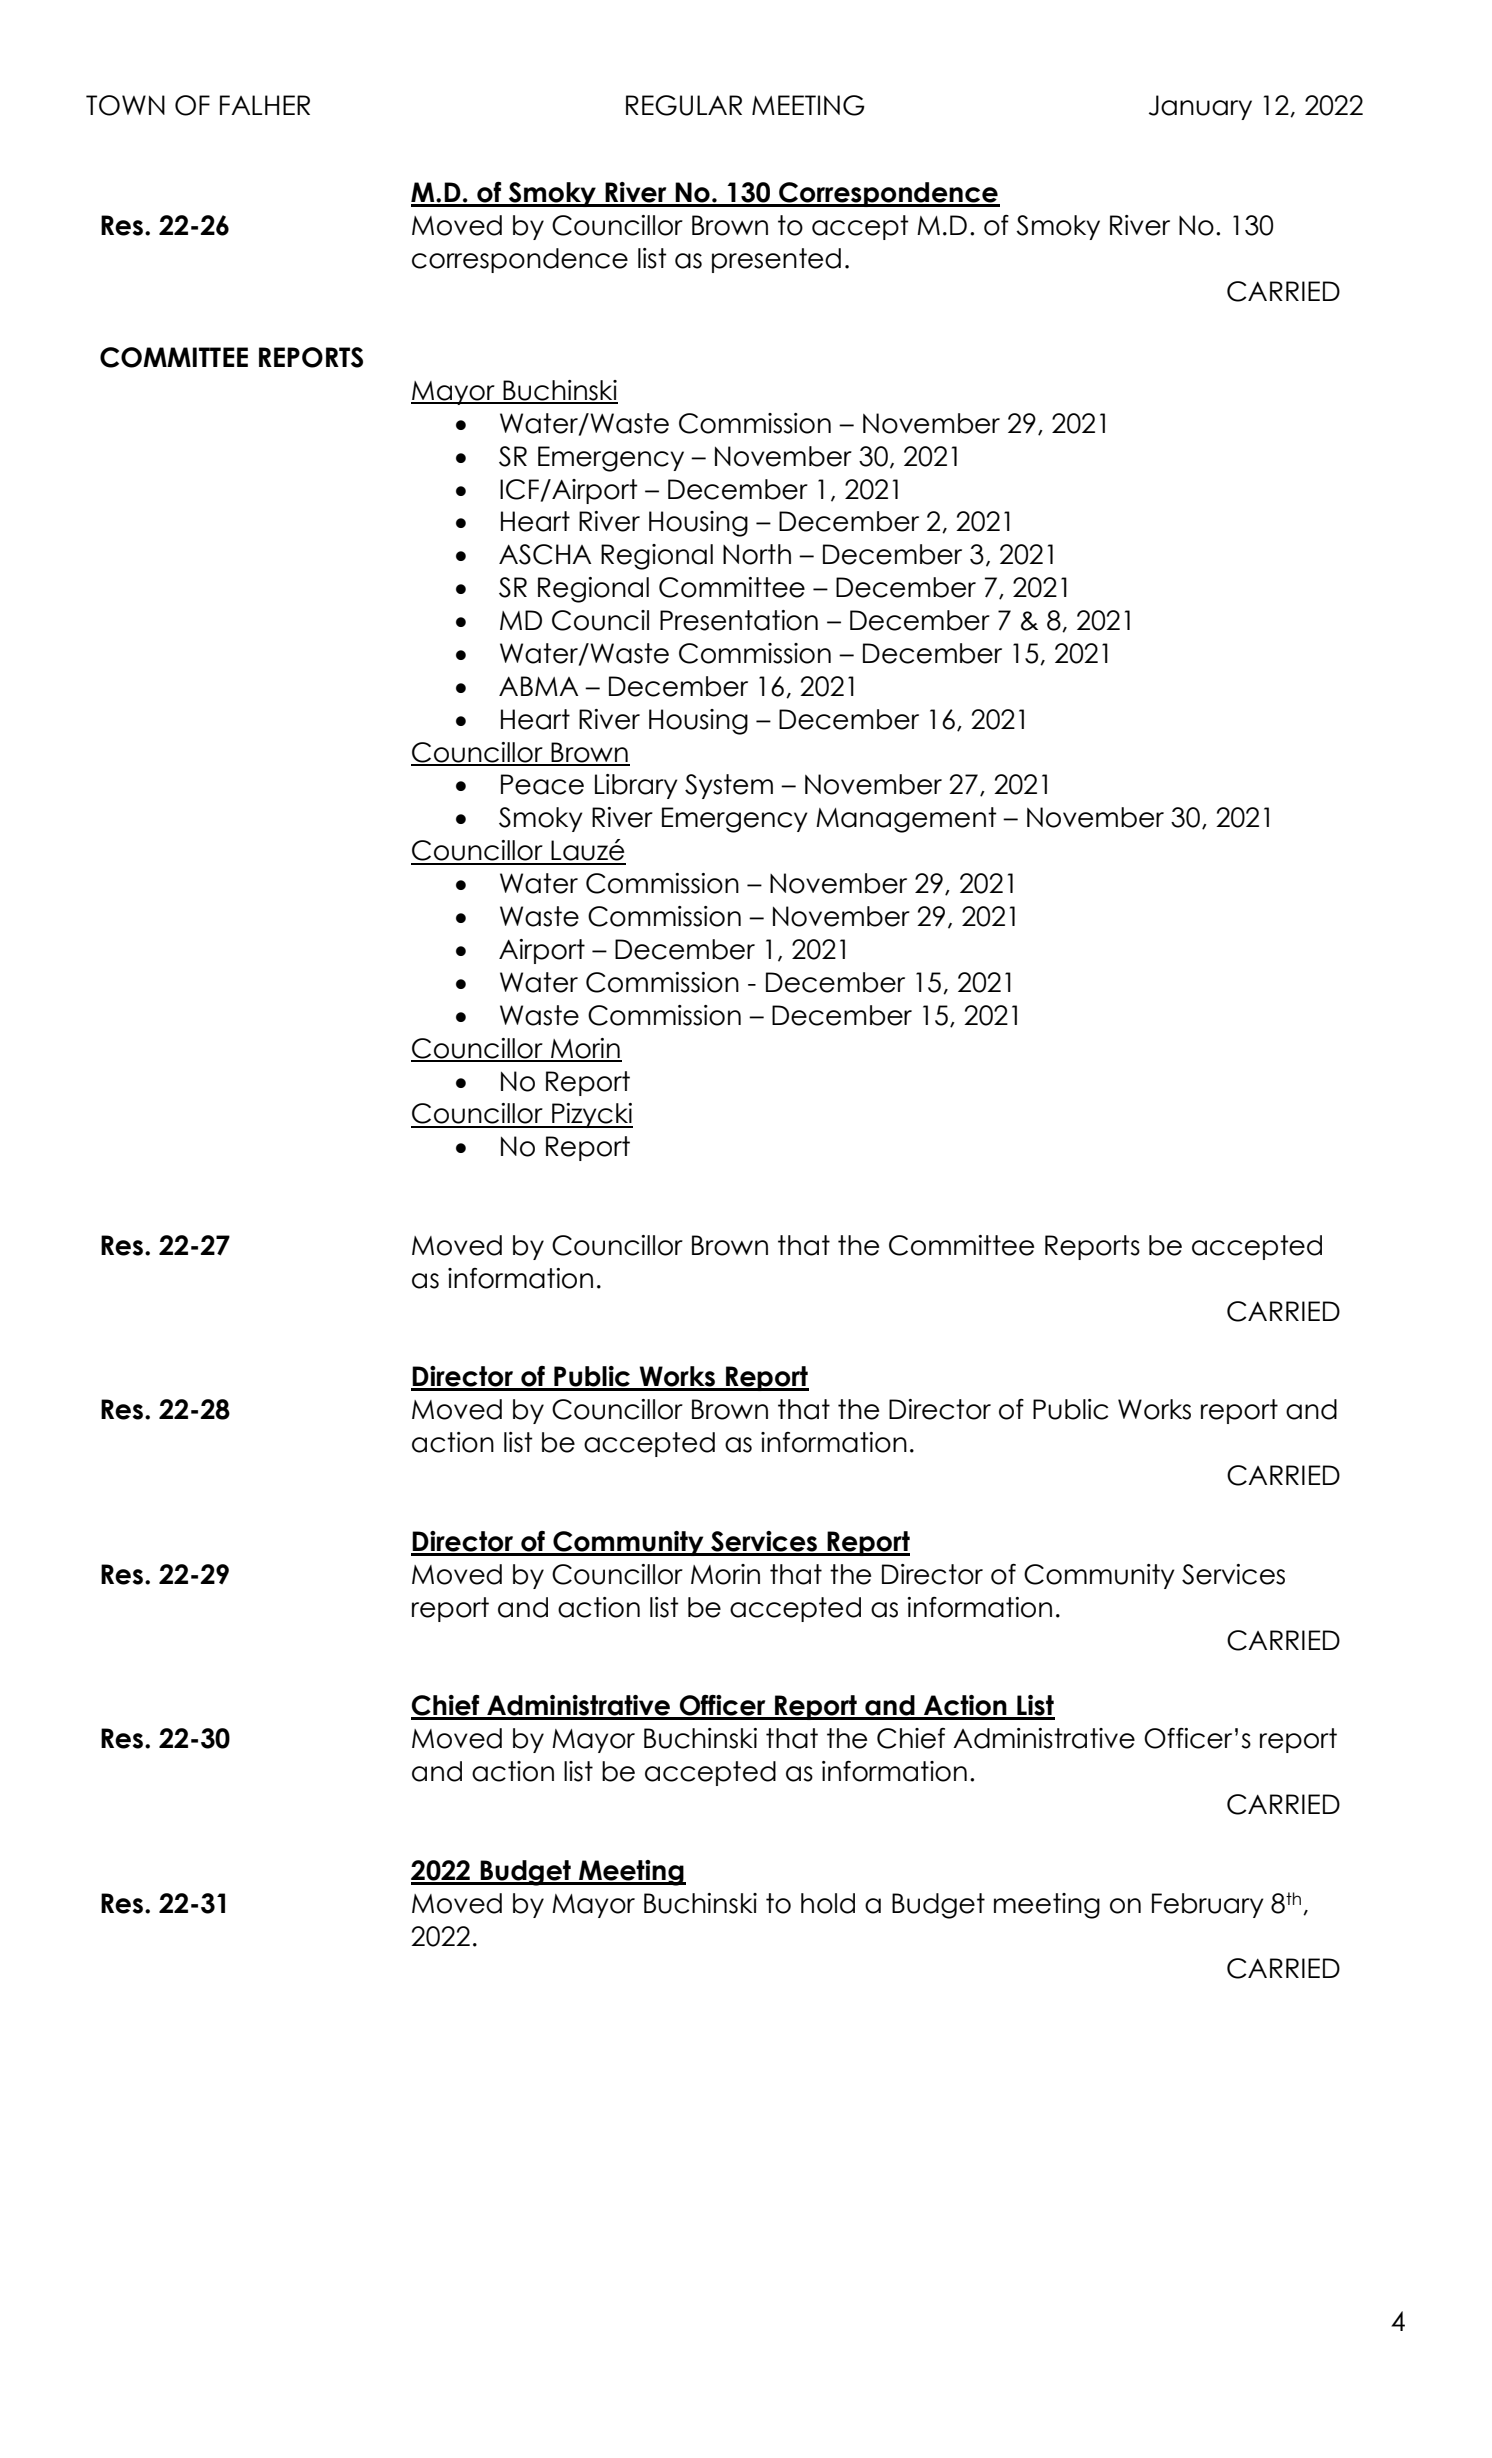 This page has width=1492, height=2458. What do you see at coordinates (776, 260) in the page?
I see `presented` at bounding box center [776, 260].
